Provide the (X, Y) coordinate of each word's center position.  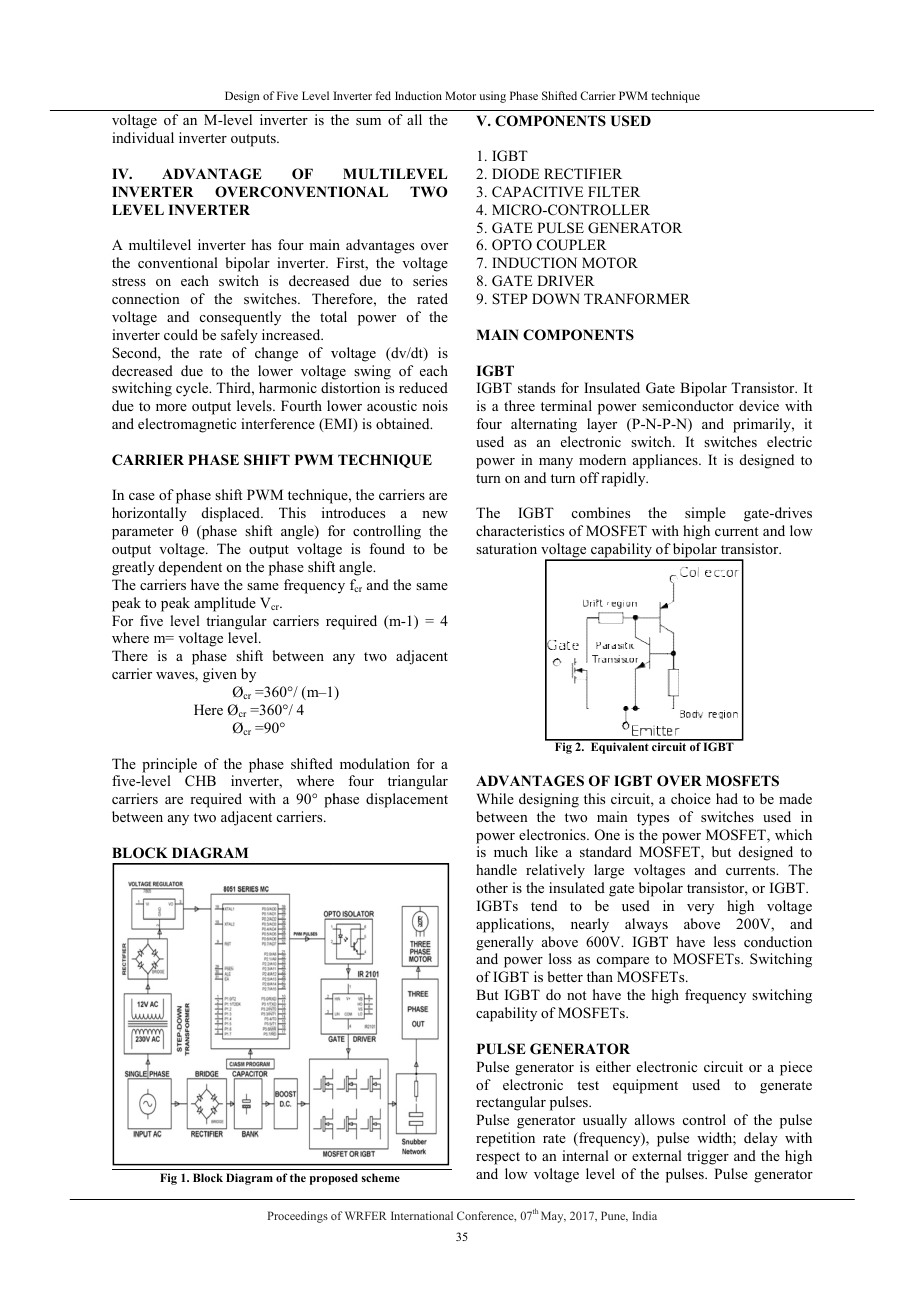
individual (143, 137)
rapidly (624, 479)
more (171, 407)
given (220, 675)
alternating (544, 425)
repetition (505, 1139)
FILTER (614, 191)
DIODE (515, 174)
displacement (407, 800)
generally (505, 943)
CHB (200, 781)
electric (789, 441)
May (553, 1217)
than (600, 976)
